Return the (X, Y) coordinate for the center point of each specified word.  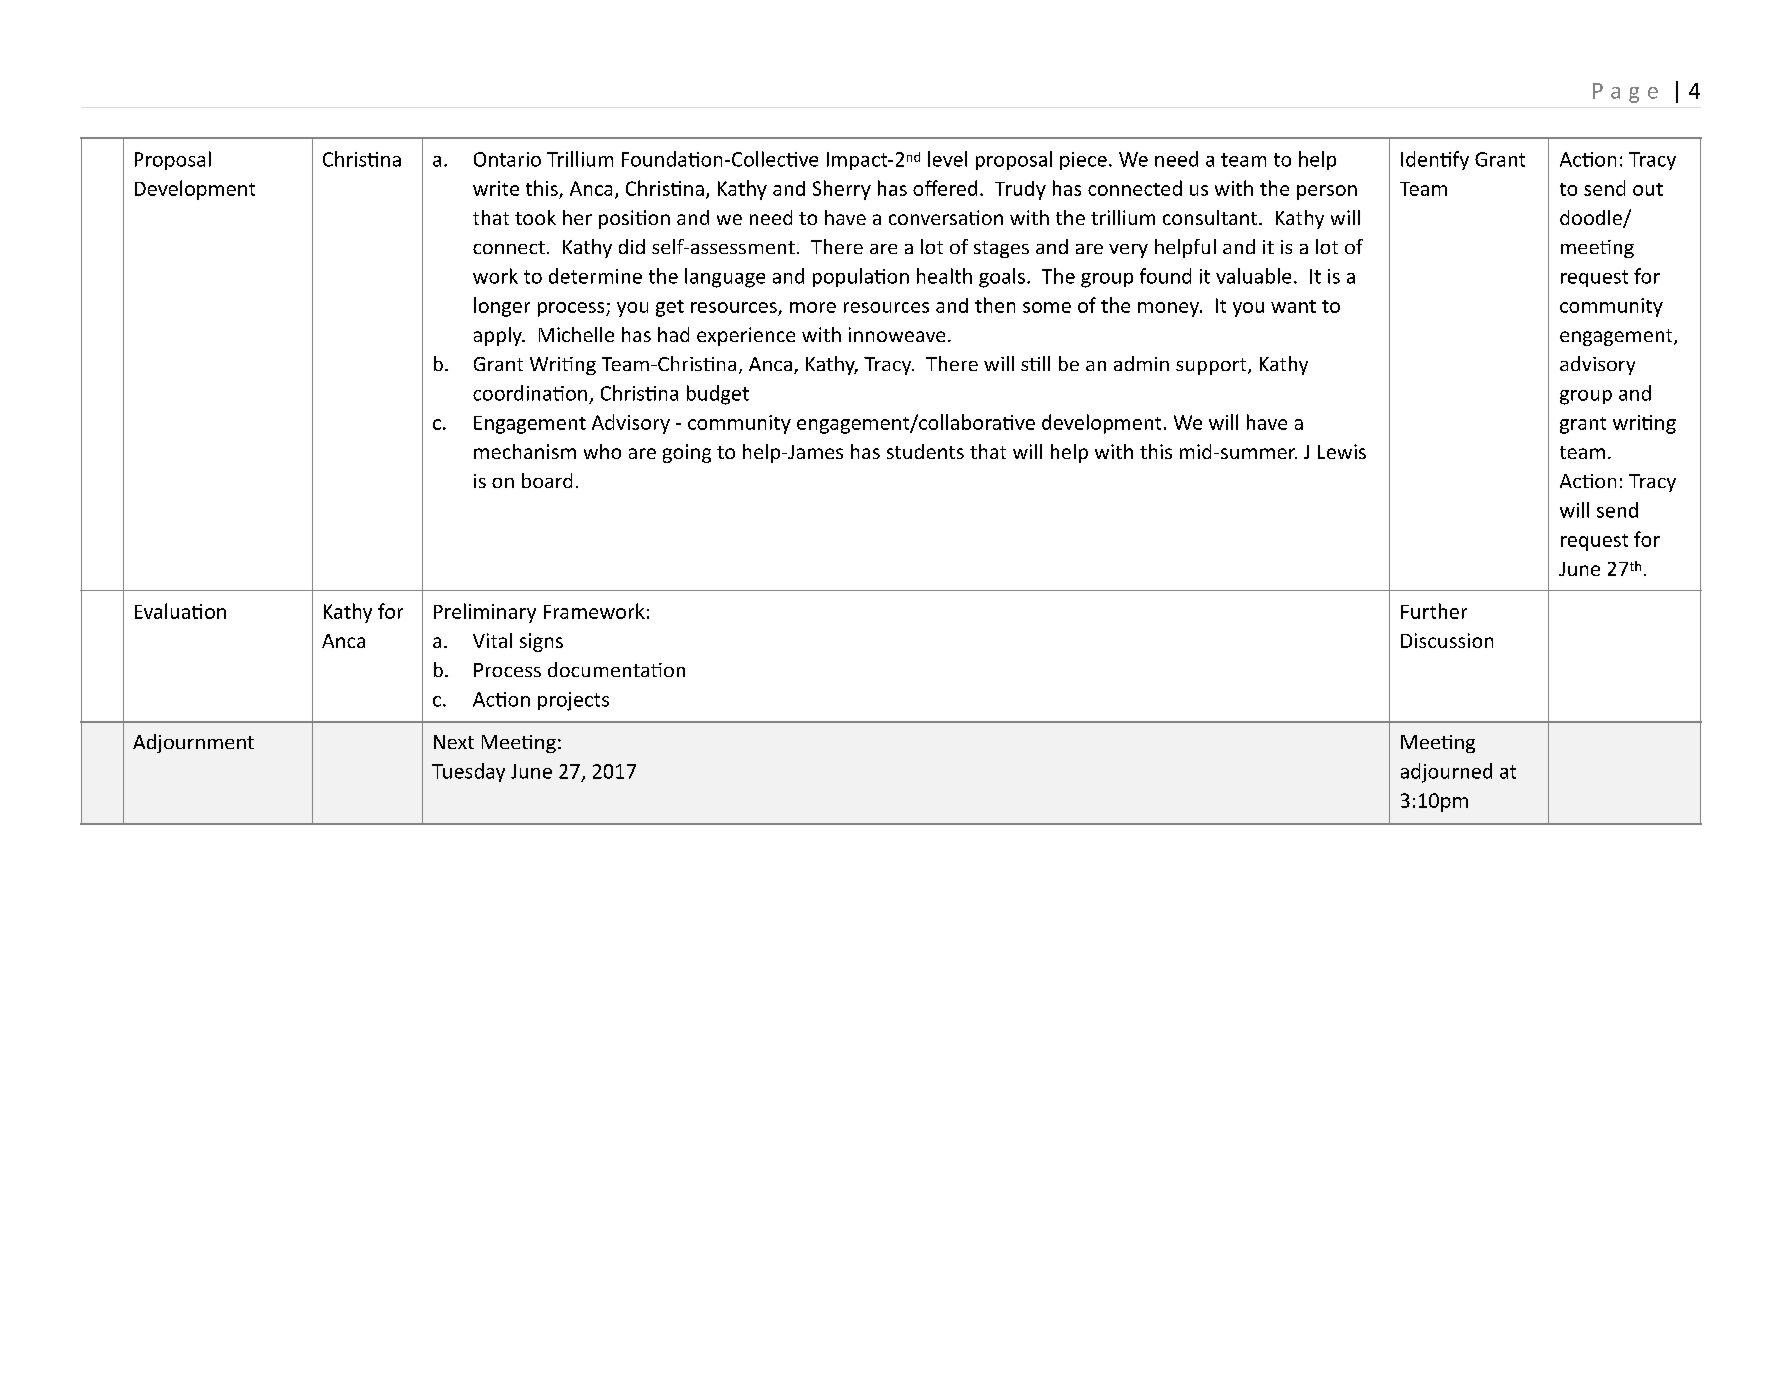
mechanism (525, 451)
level (947, 159)
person (1327, 192)
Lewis (1342, 451)
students (925, 451)
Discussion (1447, 640)
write (496, 188)
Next (454, 742)
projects (573, 701)
